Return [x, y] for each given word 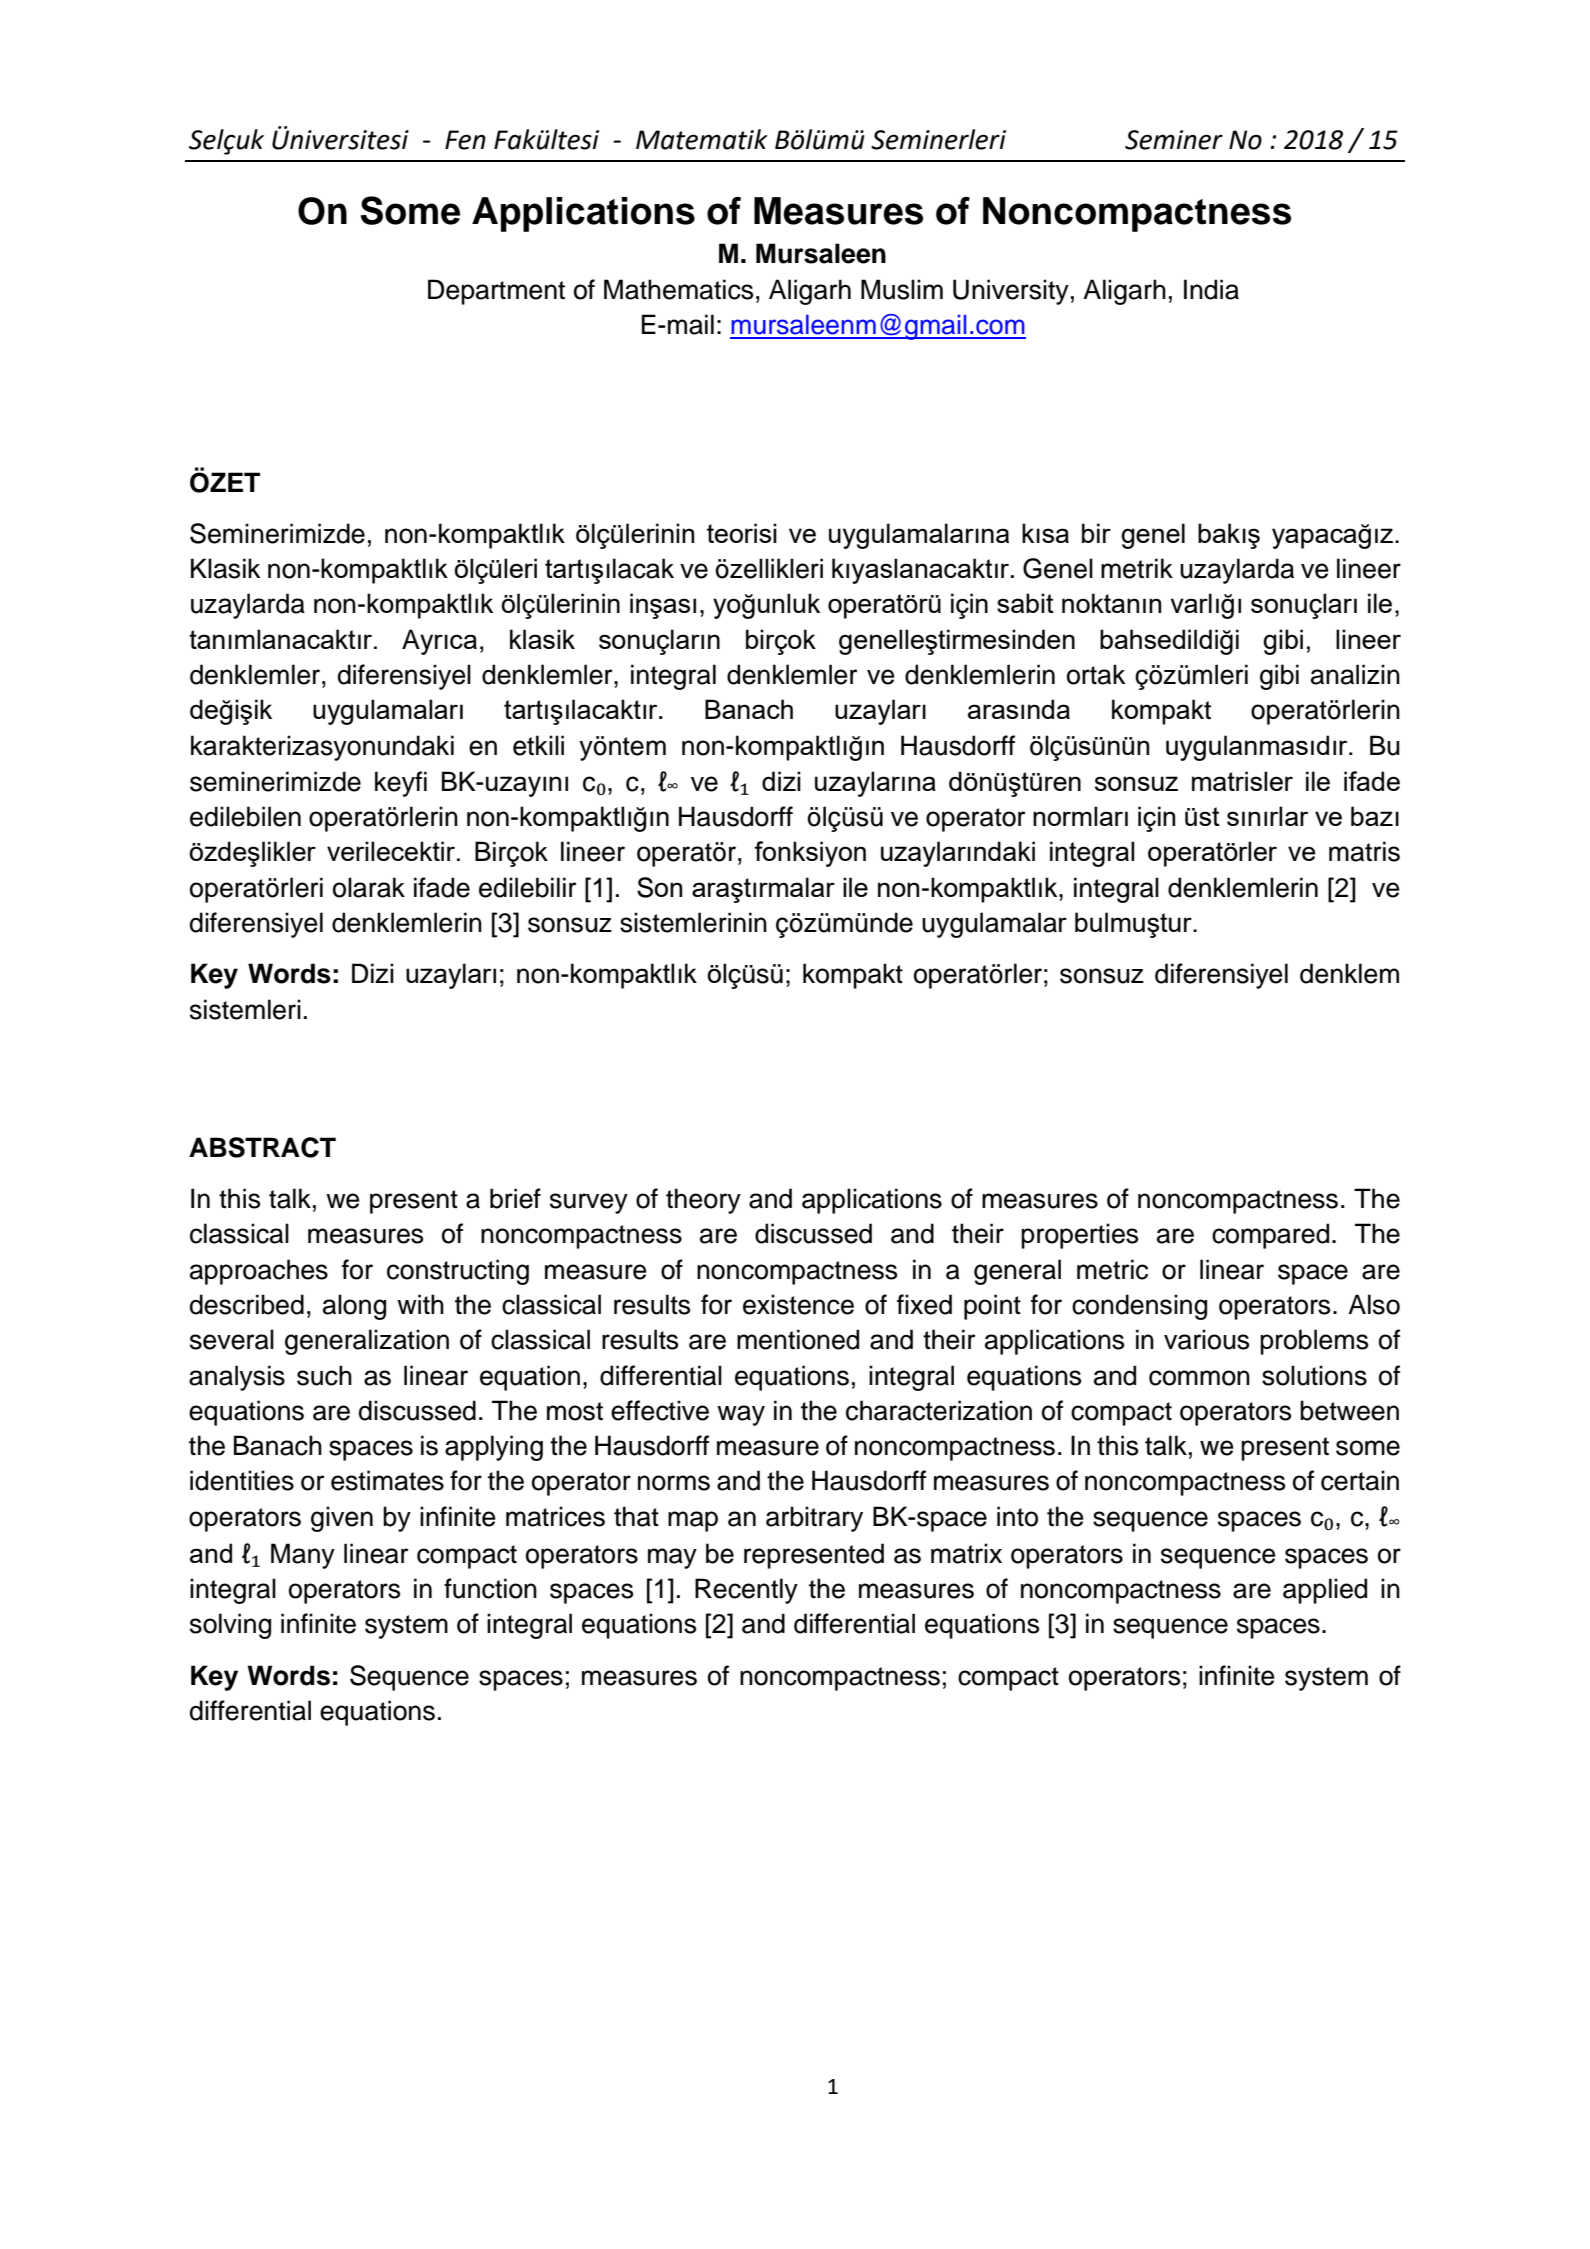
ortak [1096, 674]
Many [303, 1556]
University [1011, 292]
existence [798, 1304]
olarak [369, 887]
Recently [746, 1591]
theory [703, 1201]
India [1211, 289]
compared [1270, 1236]
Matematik [701, 139]
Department [496, 292]
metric [1112, 1269]
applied [1325, 1591]
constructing [458, 1272]
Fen [465, 140]
